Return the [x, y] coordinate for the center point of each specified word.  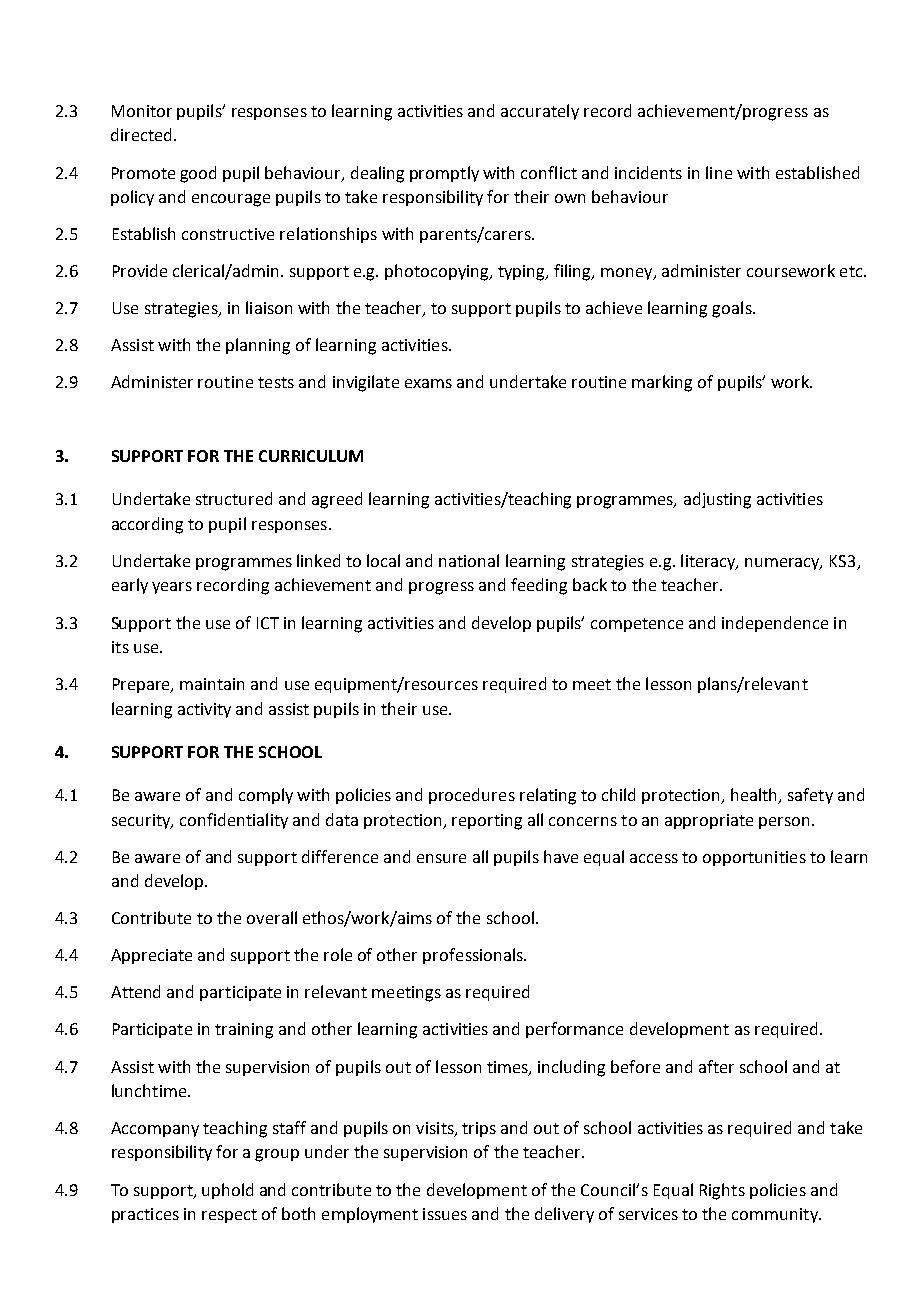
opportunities [754, 858]
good [198, 174]
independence [775, 624]
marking [662, 383]
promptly [444, 174]
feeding [539, 586]
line [719, 172]
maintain [212, 684]
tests [276, 382]
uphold [227, 1191]
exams [428, 383]
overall [272, 917]
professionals [474, 956]
